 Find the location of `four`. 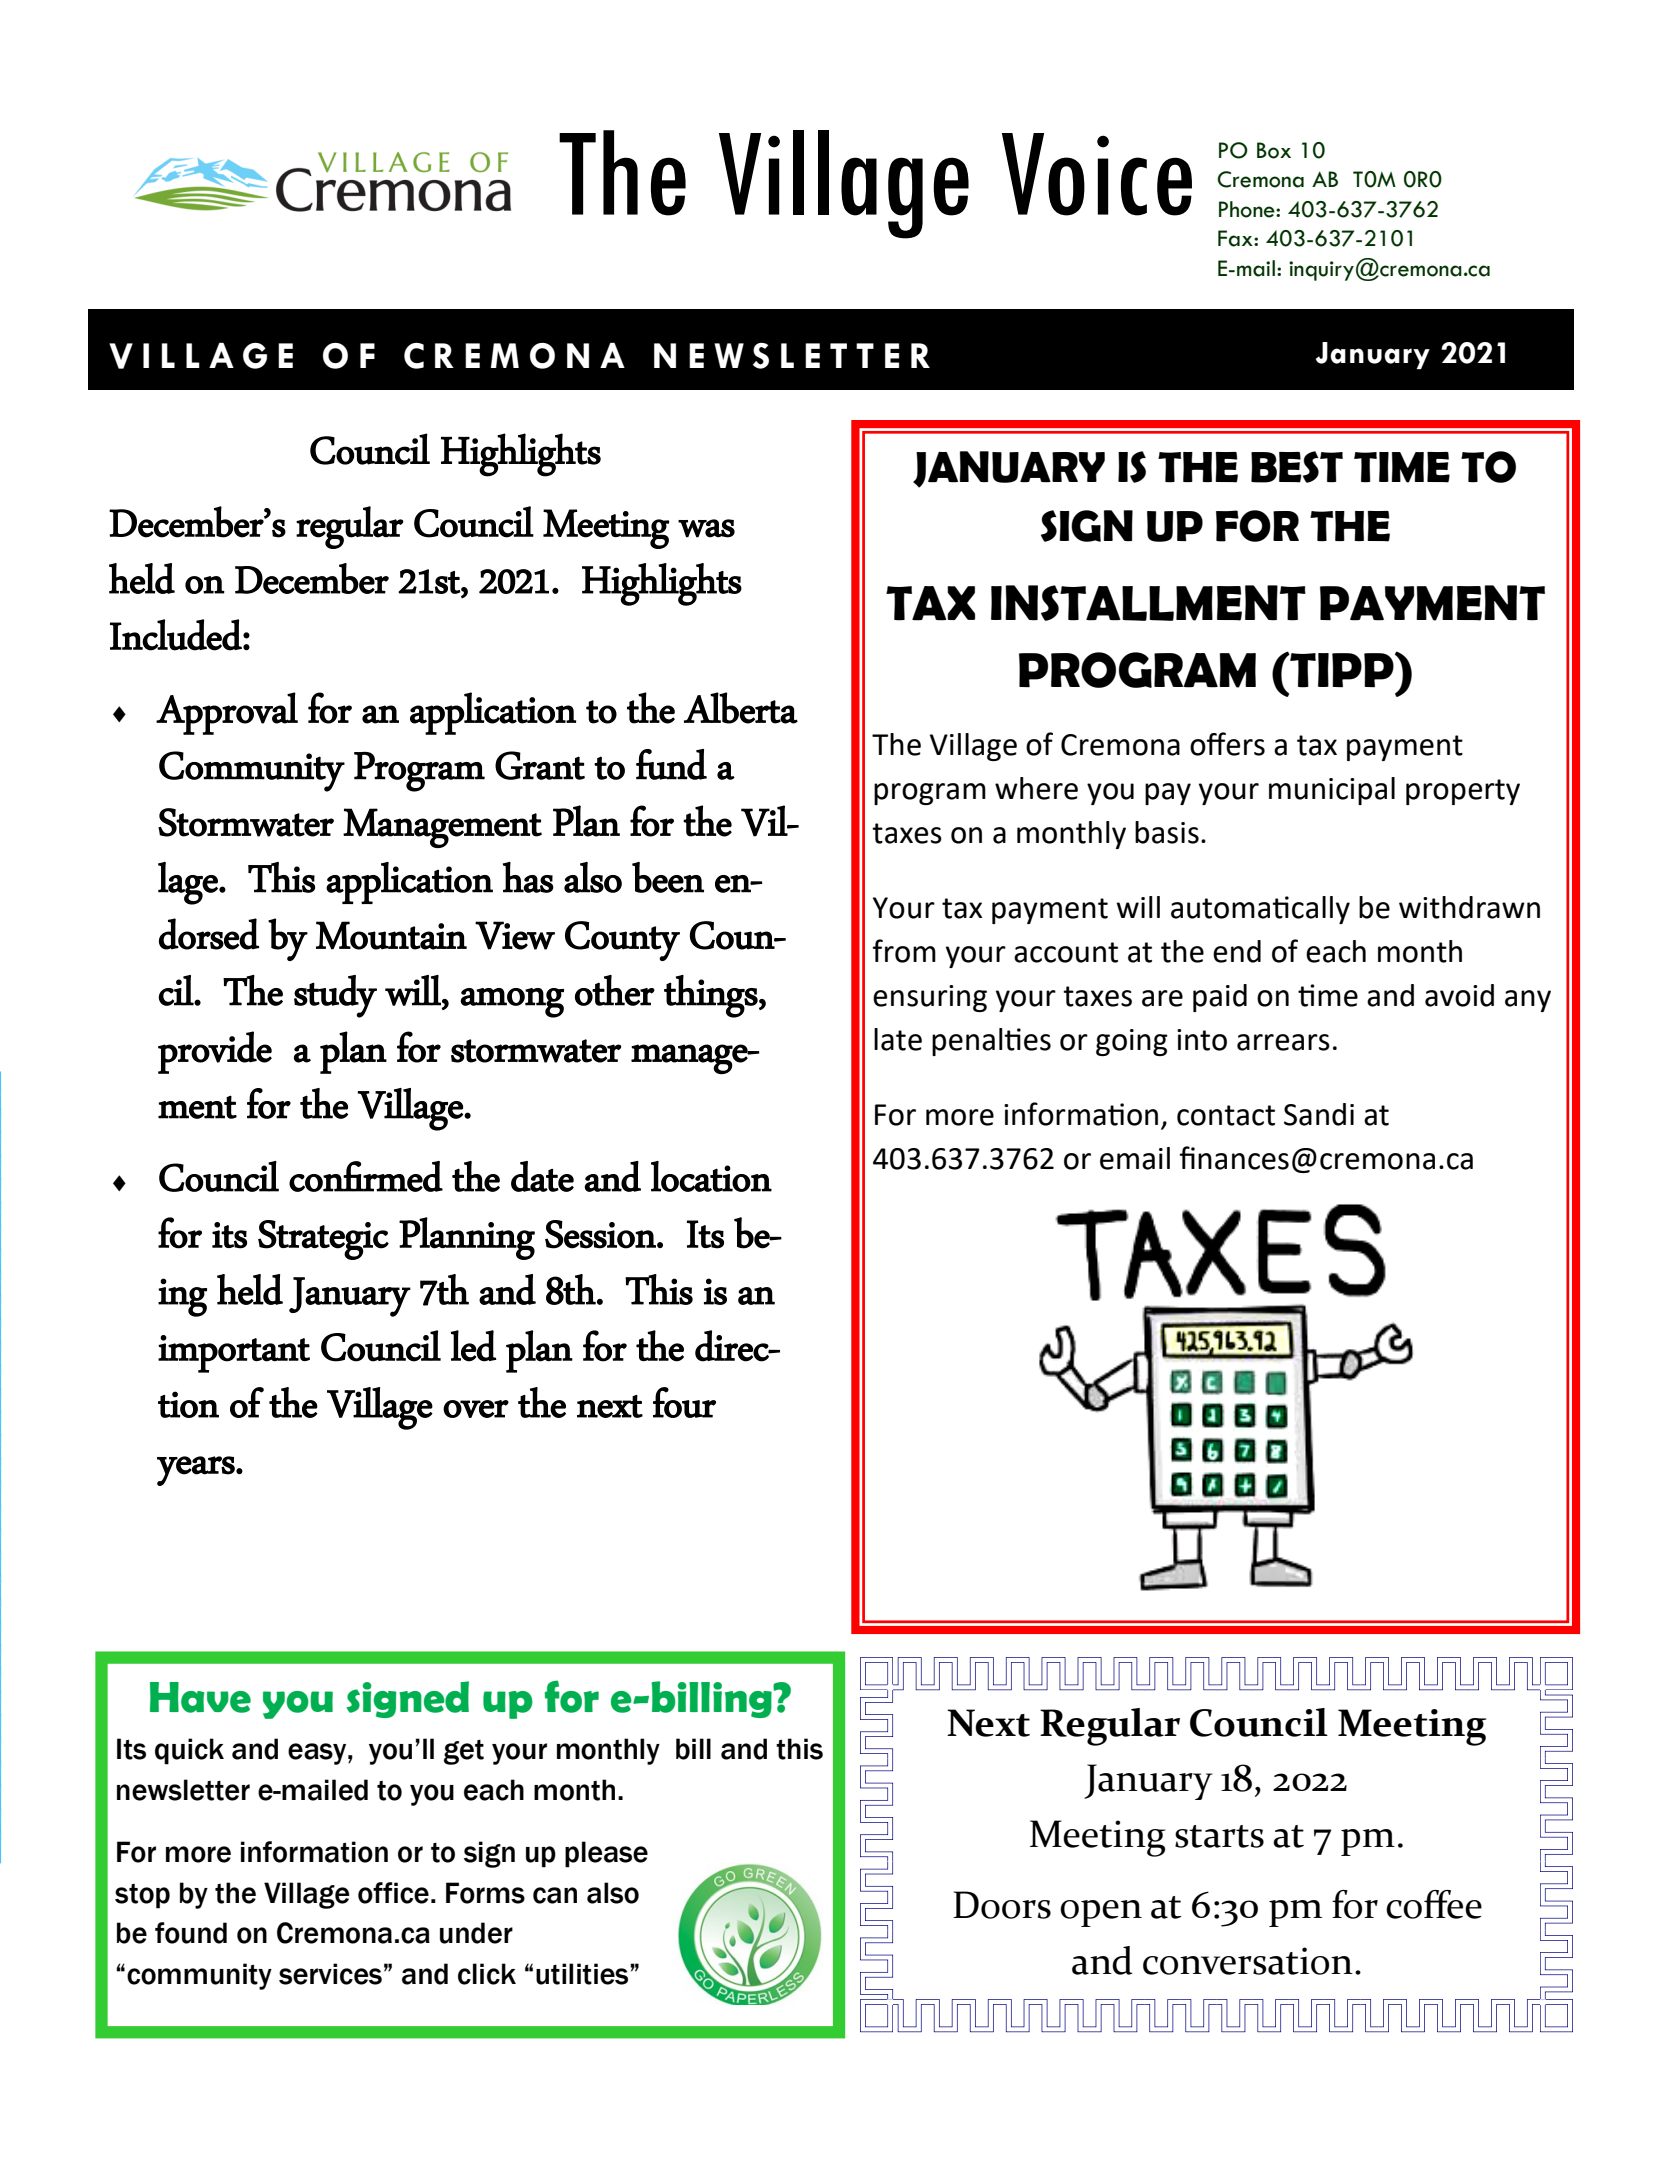

four is located at coordinates (684, 1402).
